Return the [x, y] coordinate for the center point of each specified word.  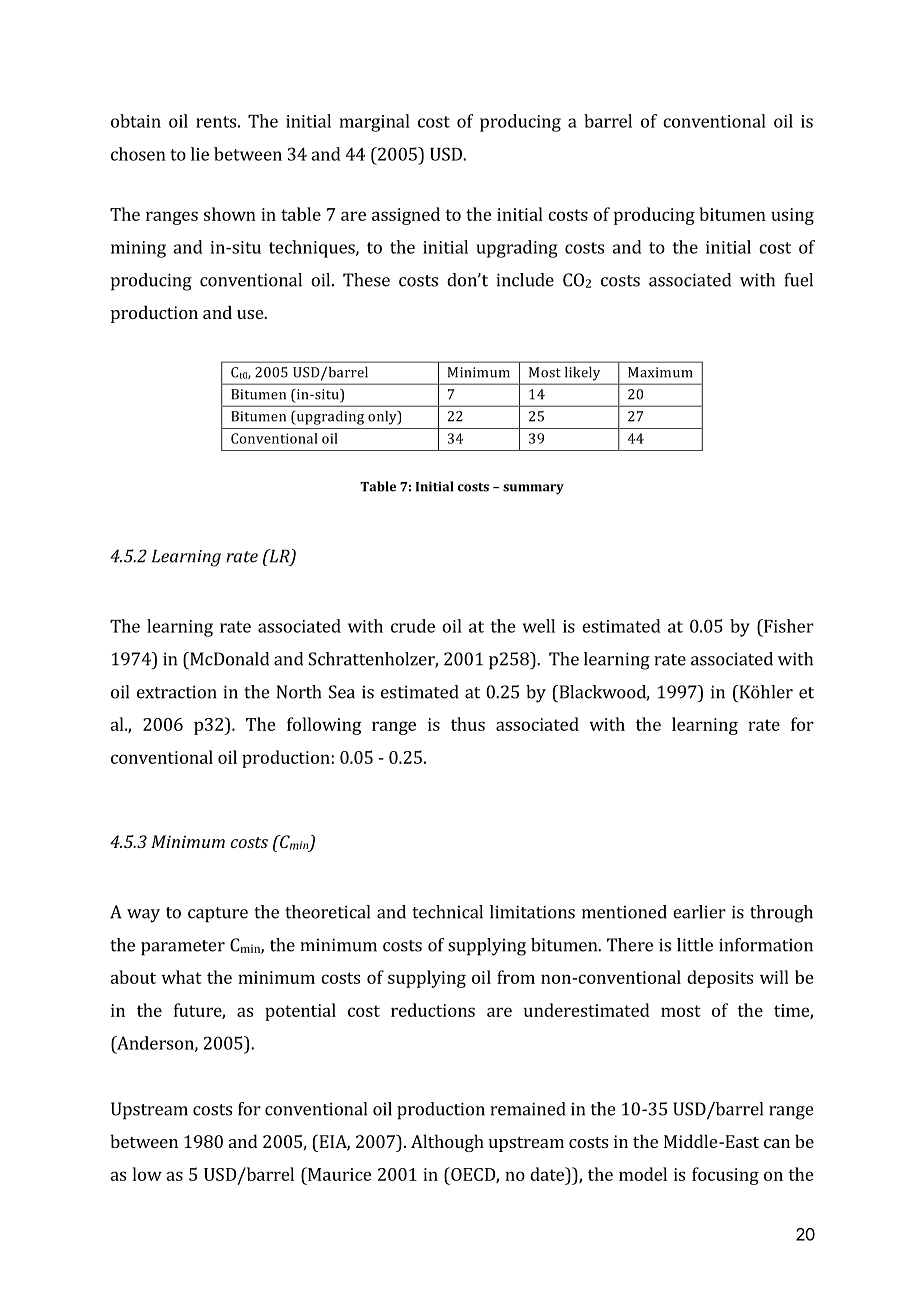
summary [533, 489]
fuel [799, 280]
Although [447, 1143]
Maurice [339, 1174]
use [251, 314]
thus [468, 724]
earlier [699, 912]
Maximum [660, 372]
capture [218, 915]
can [777, 1143]
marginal [375, 123]
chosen [138, 154]
